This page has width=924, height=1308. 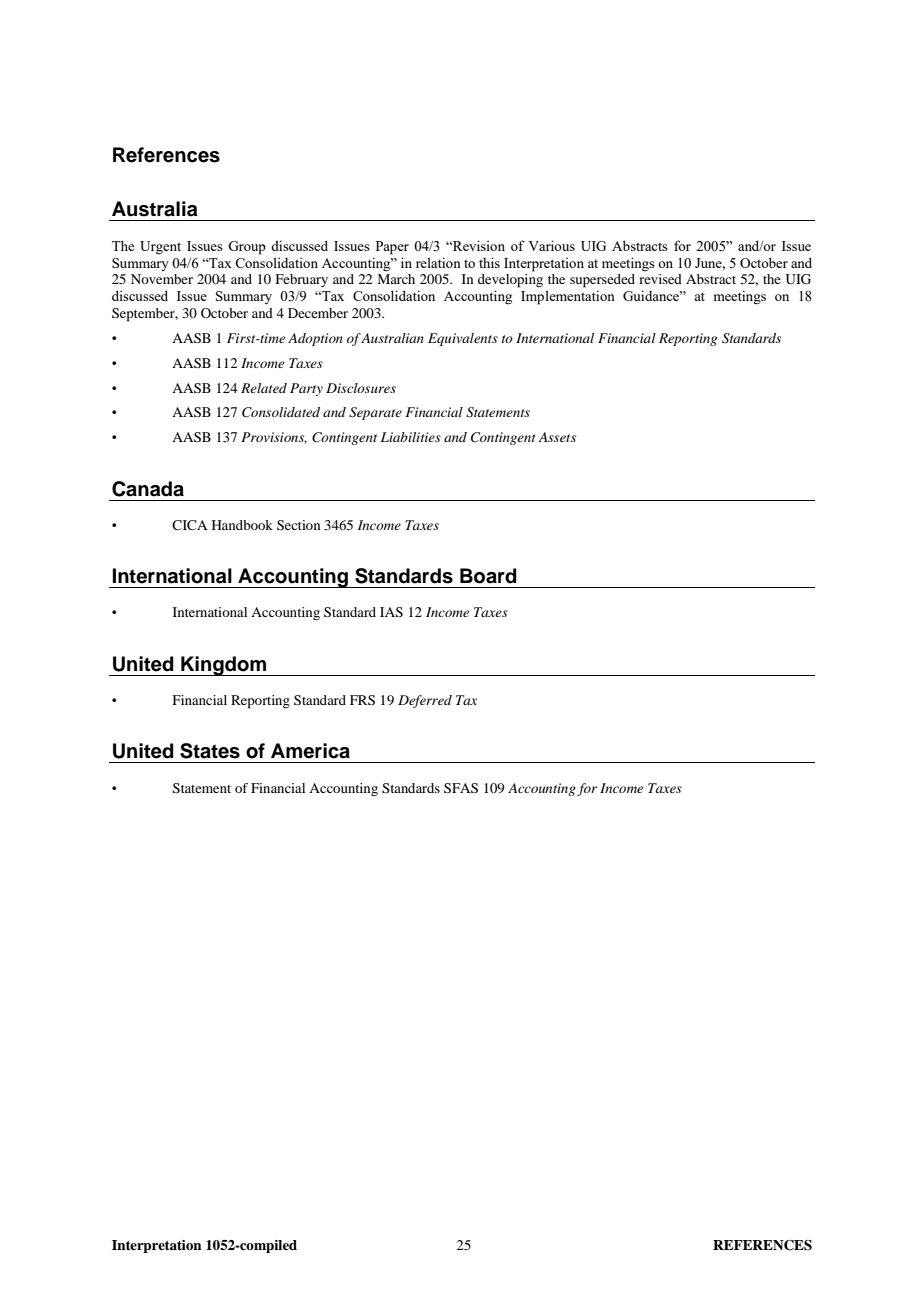 What do you see at coordinates (210, 751) in the page?
I see `States` at bounding box center [210, 751].
